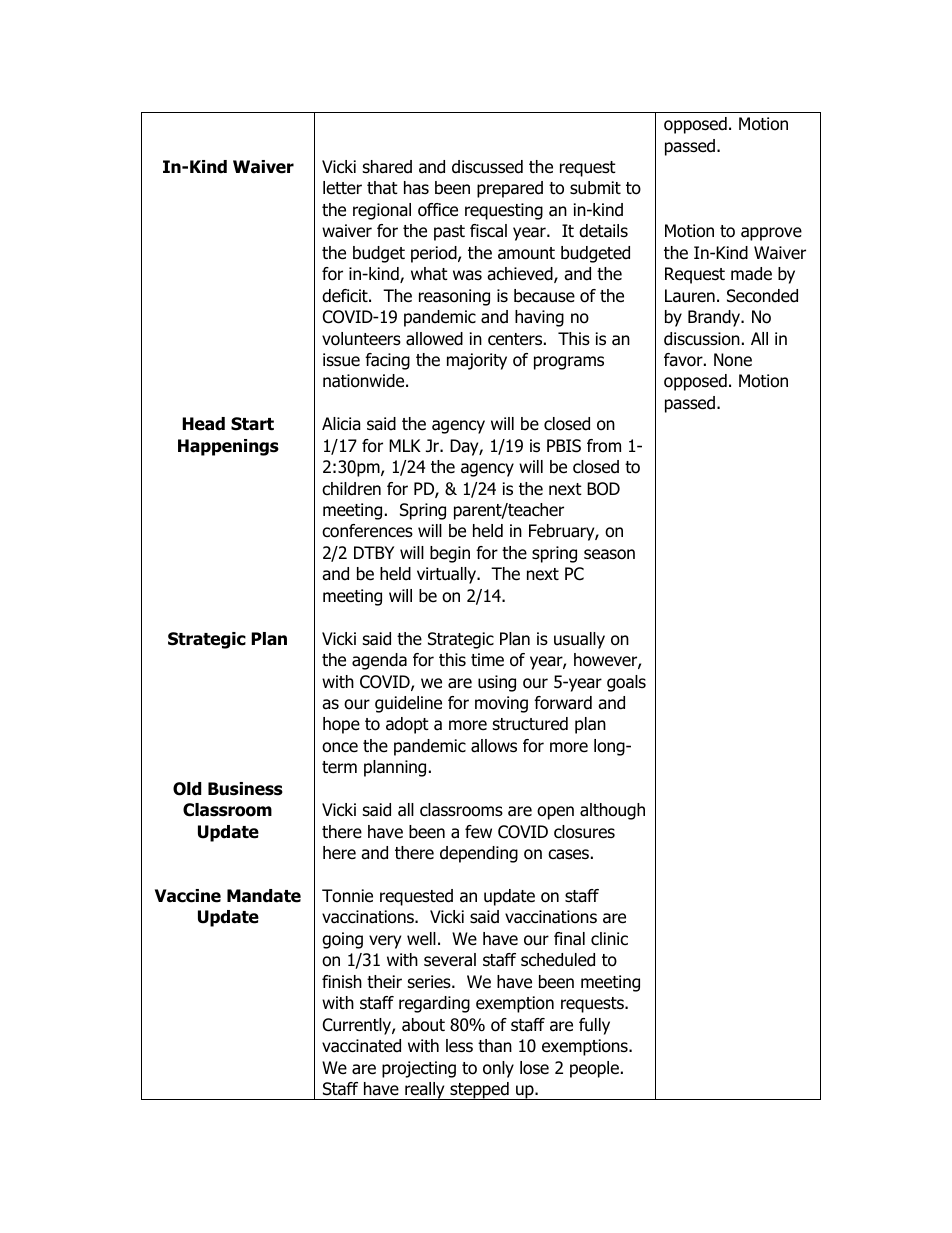  What do you see at coordinates (733, 360) in the screenshot?
I see `None` at bounding box center [733, 360].
